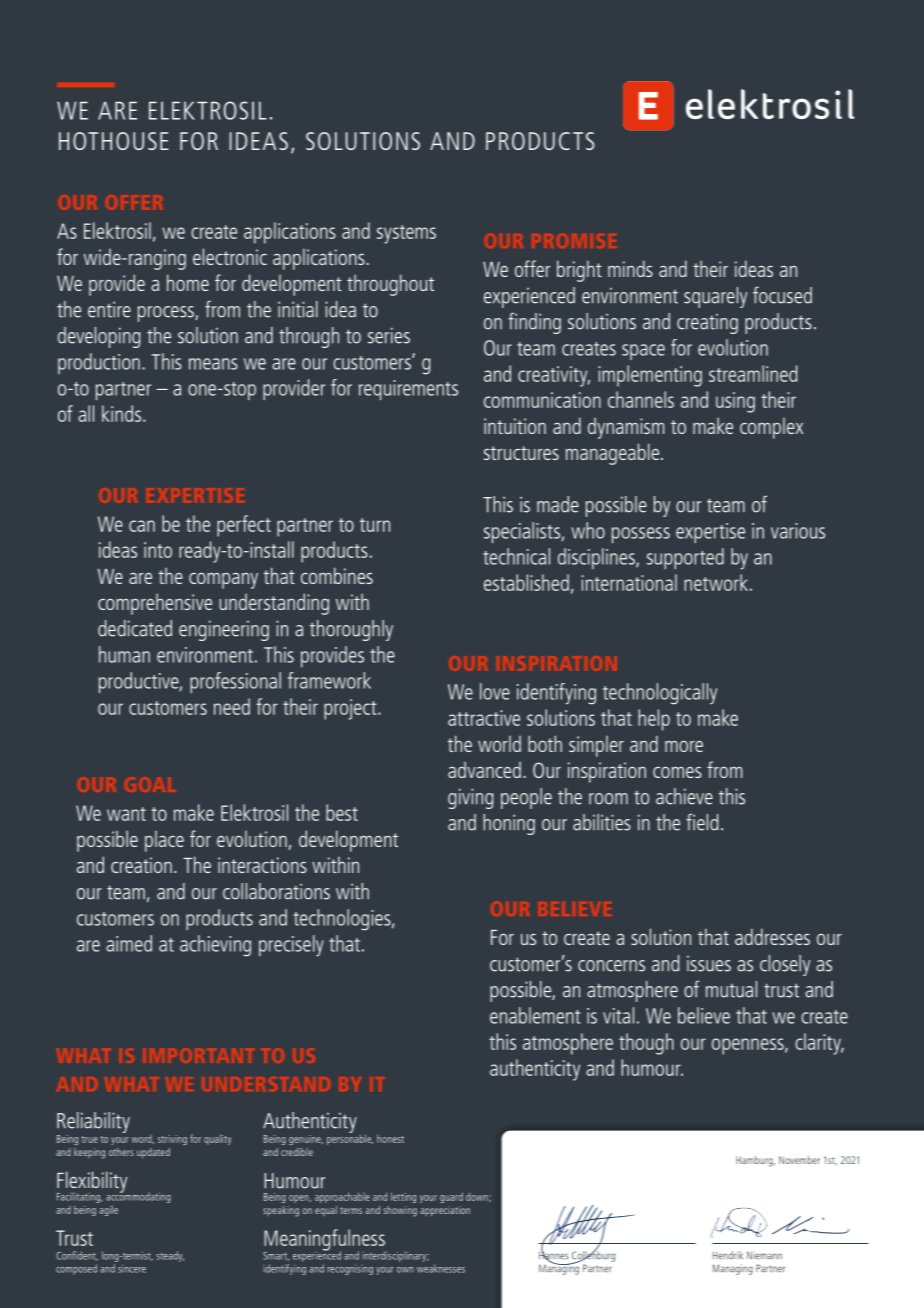  I want to click on established, so click(526, 582).
